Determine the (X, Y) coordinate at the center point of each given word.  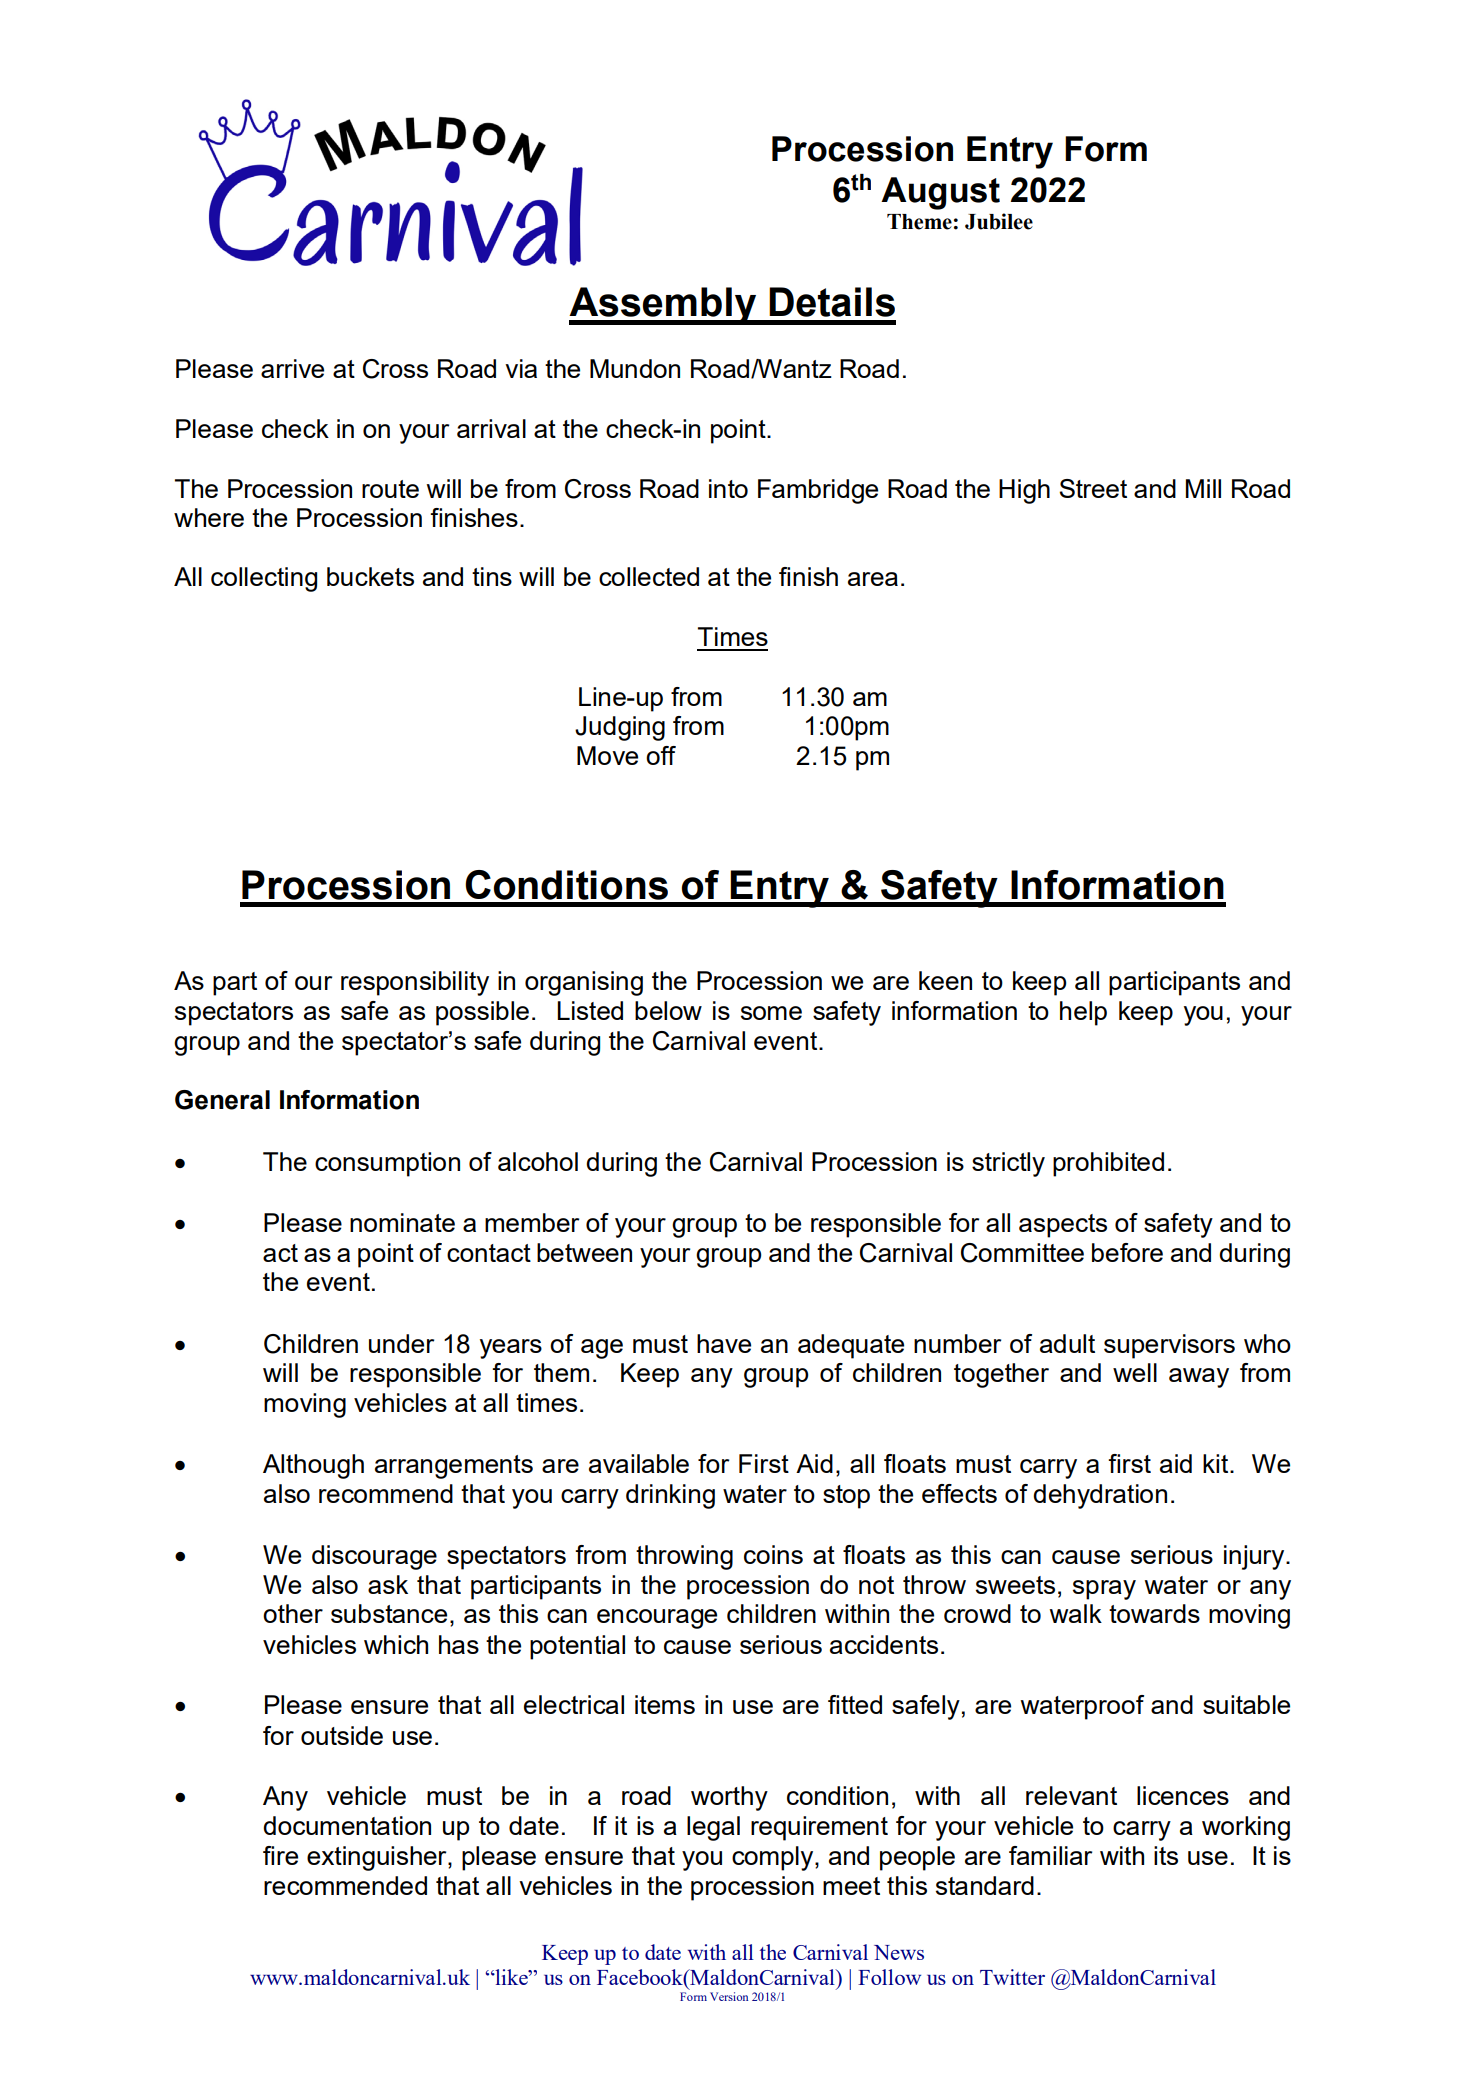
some (771, 1013)
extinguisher (378, 1858)
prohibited (1108, 1164)
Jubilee (999, 221)
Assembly (664, 306)
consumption (387, 1164)
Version (729, 1996)
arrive (292, 368)
